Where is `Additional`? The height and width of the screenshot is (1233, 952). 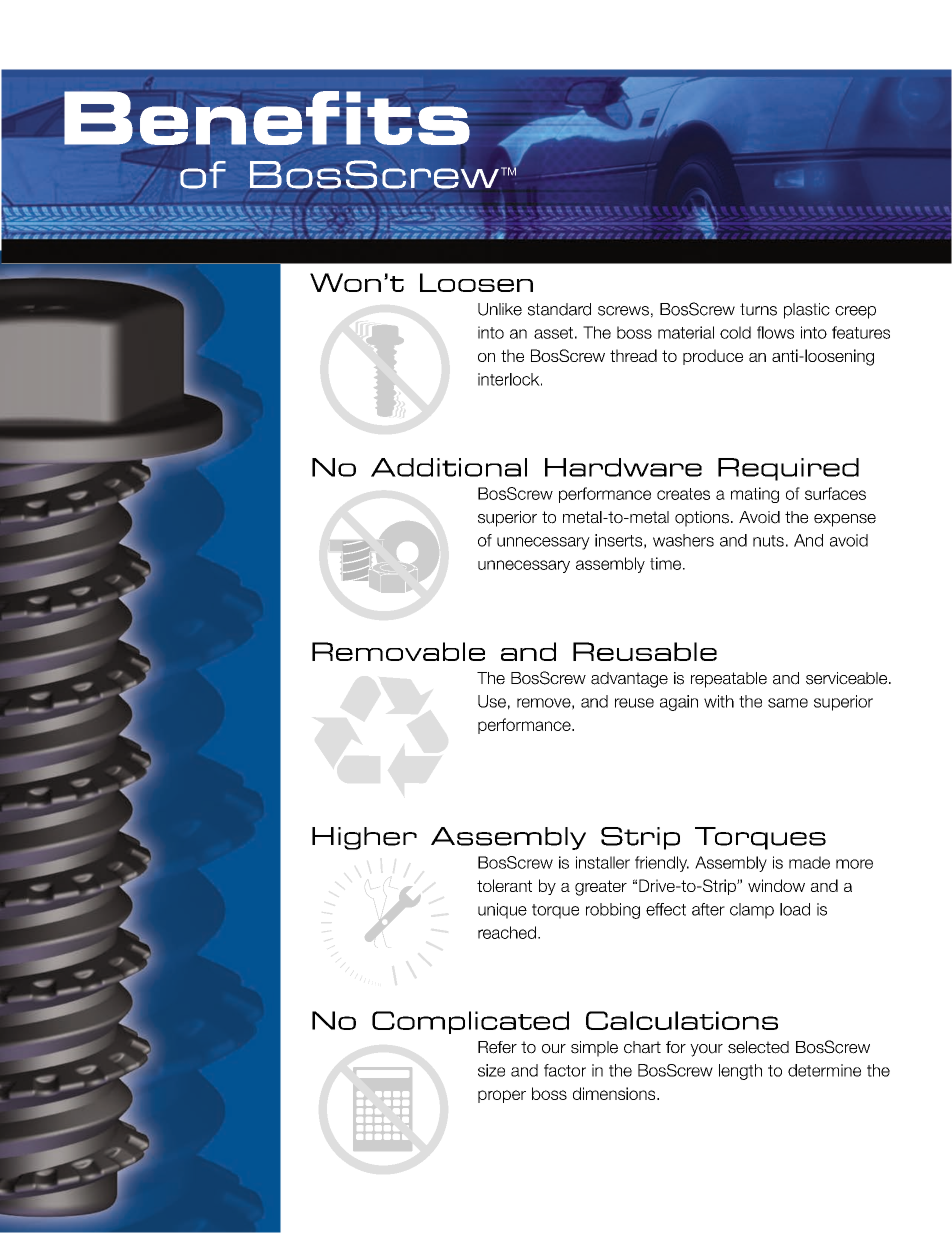 Additional is located at coordinates (449, 467).
